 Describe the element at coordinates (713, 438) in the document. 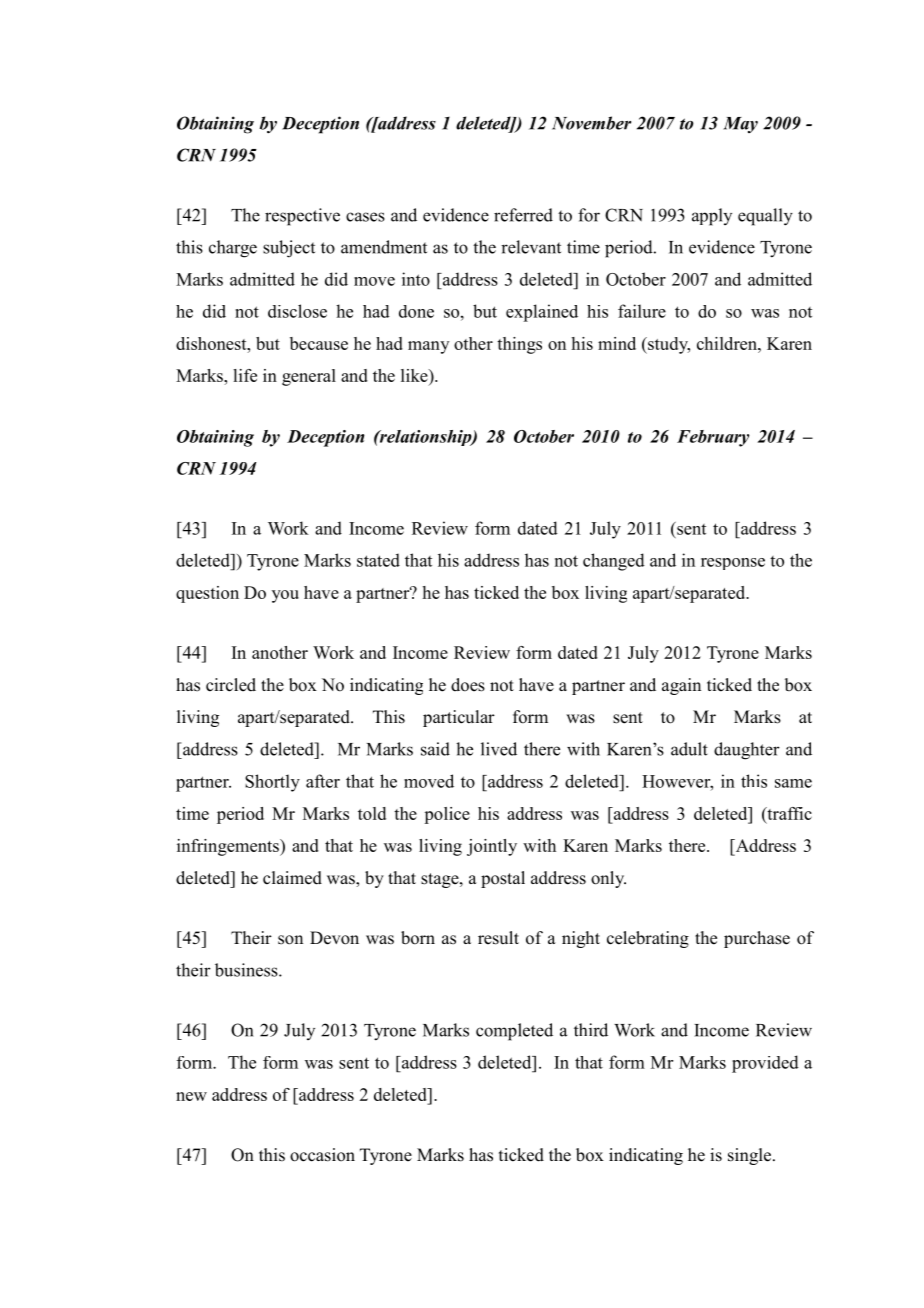

I see `February` at that location.
